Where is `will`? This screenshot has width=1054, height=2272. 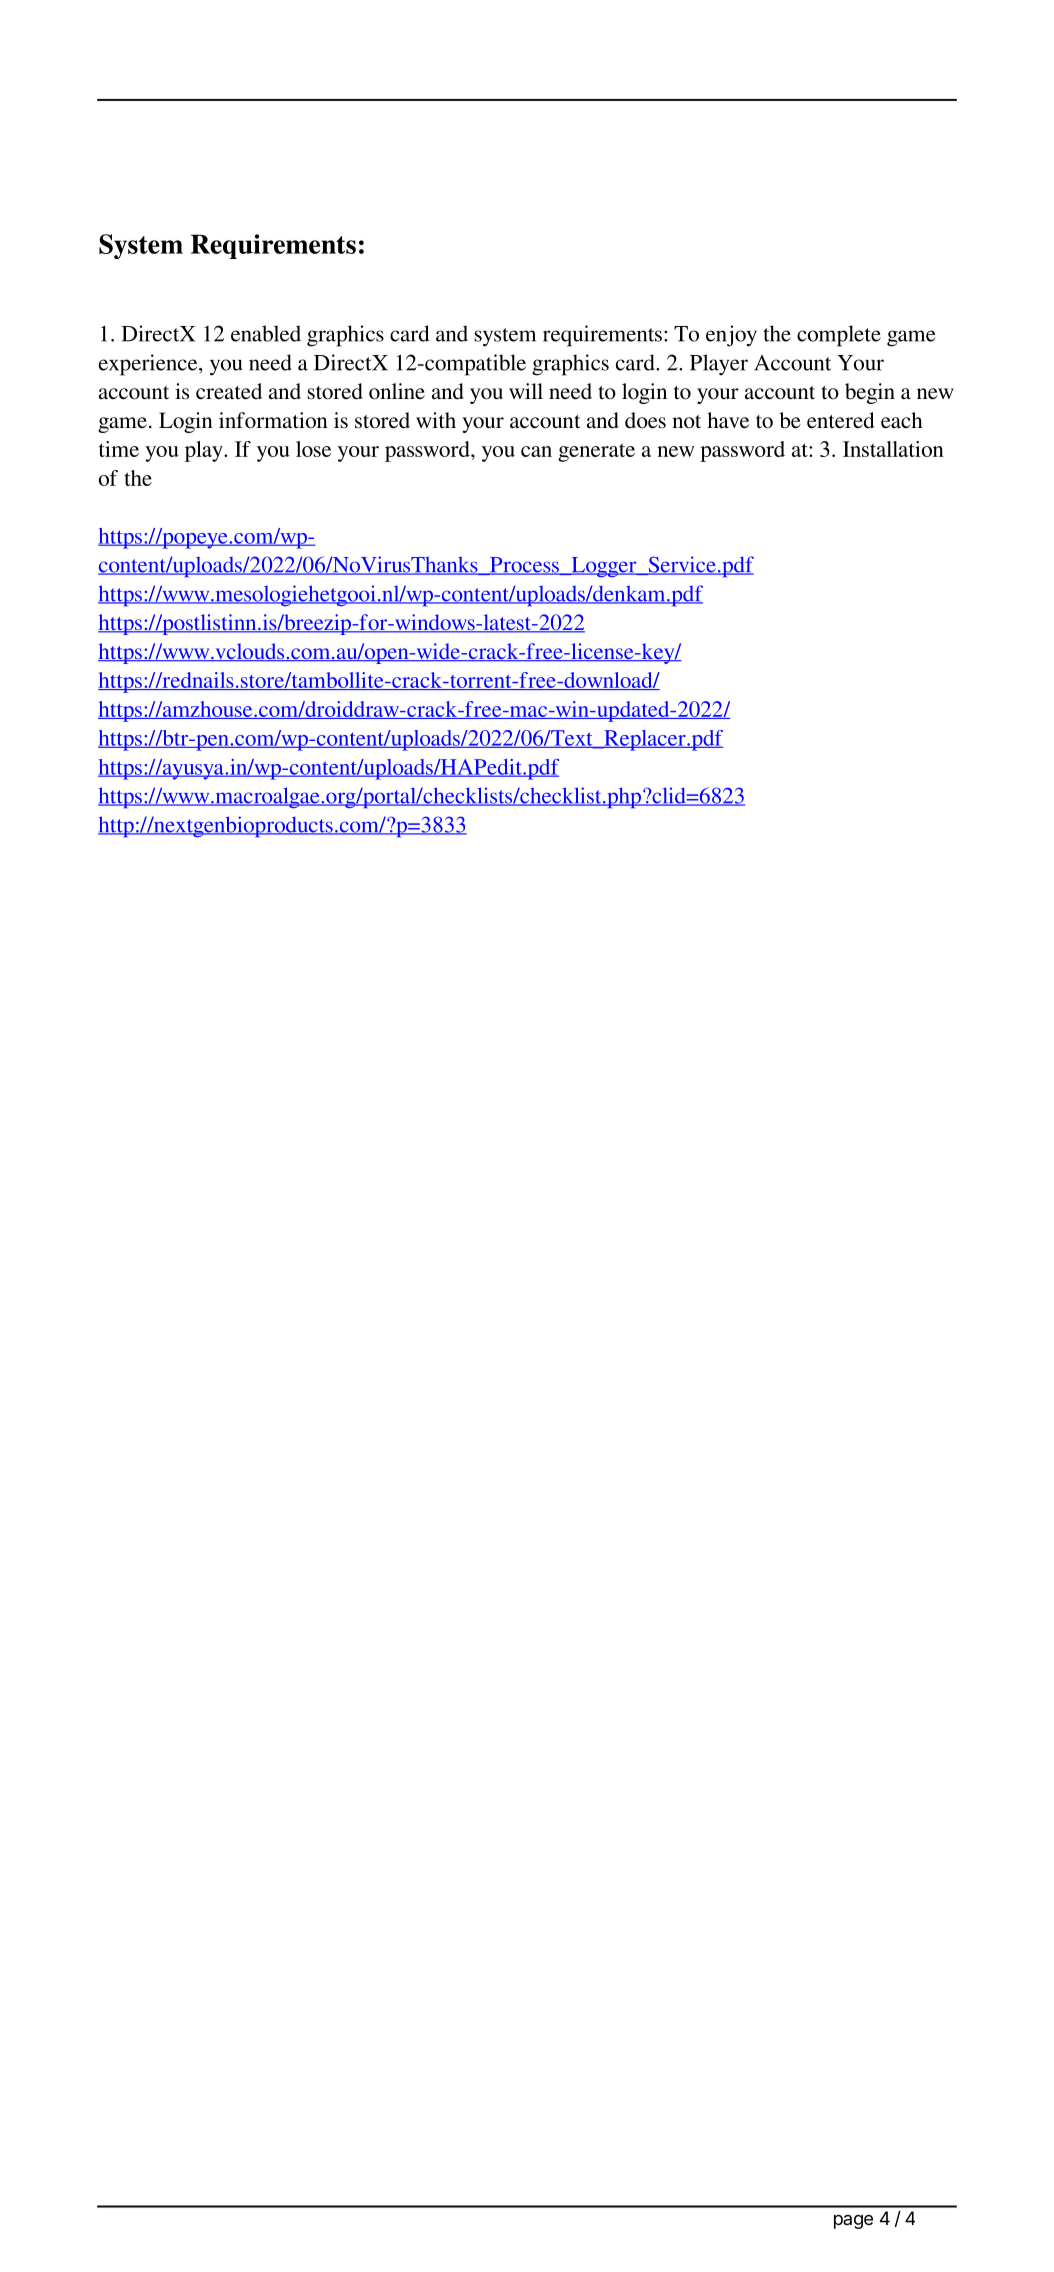 will is located at coordinates (526, 391).
